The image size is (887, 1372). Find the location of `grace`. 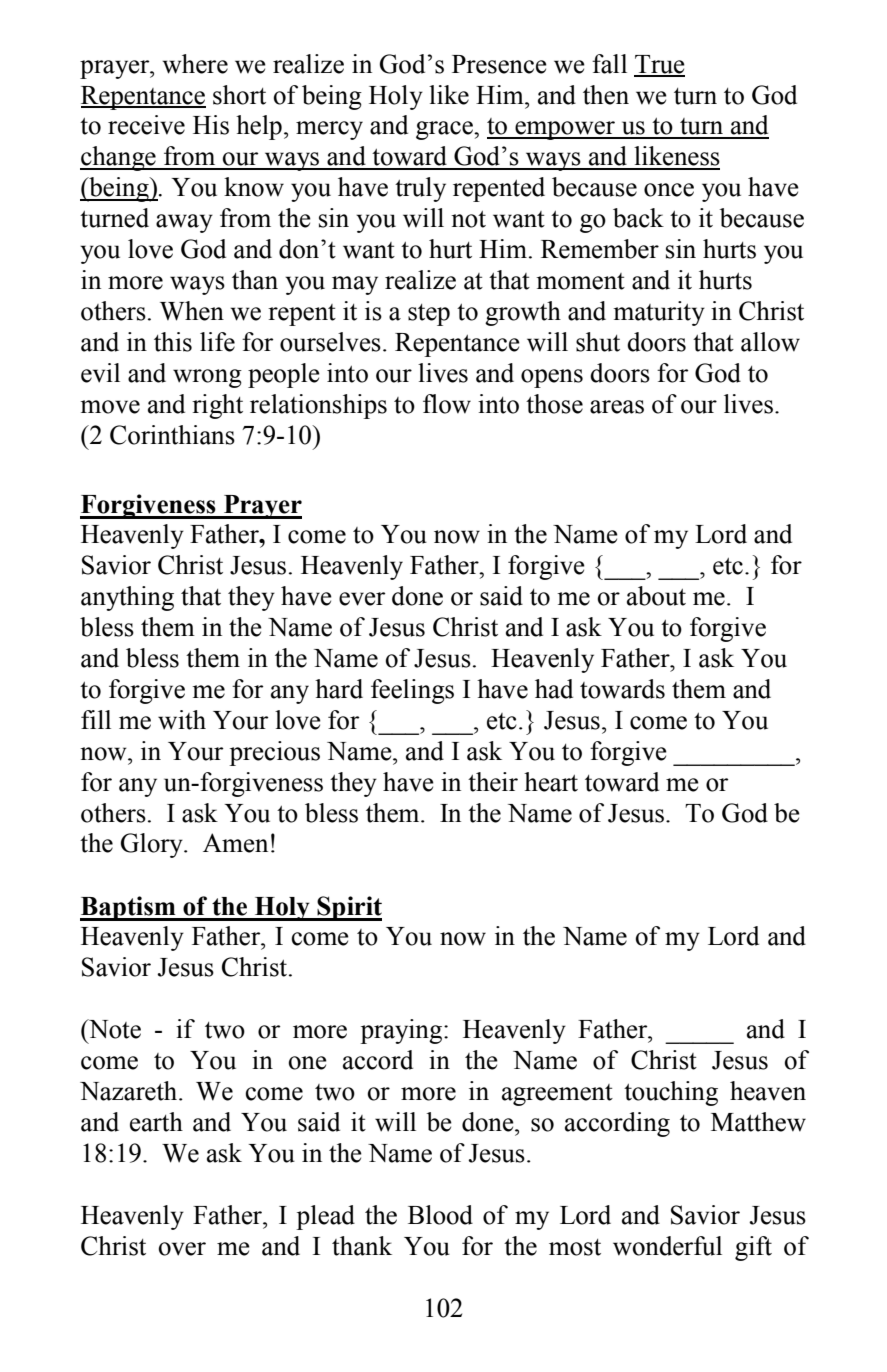

grace is located at coordinates (445, 130).
